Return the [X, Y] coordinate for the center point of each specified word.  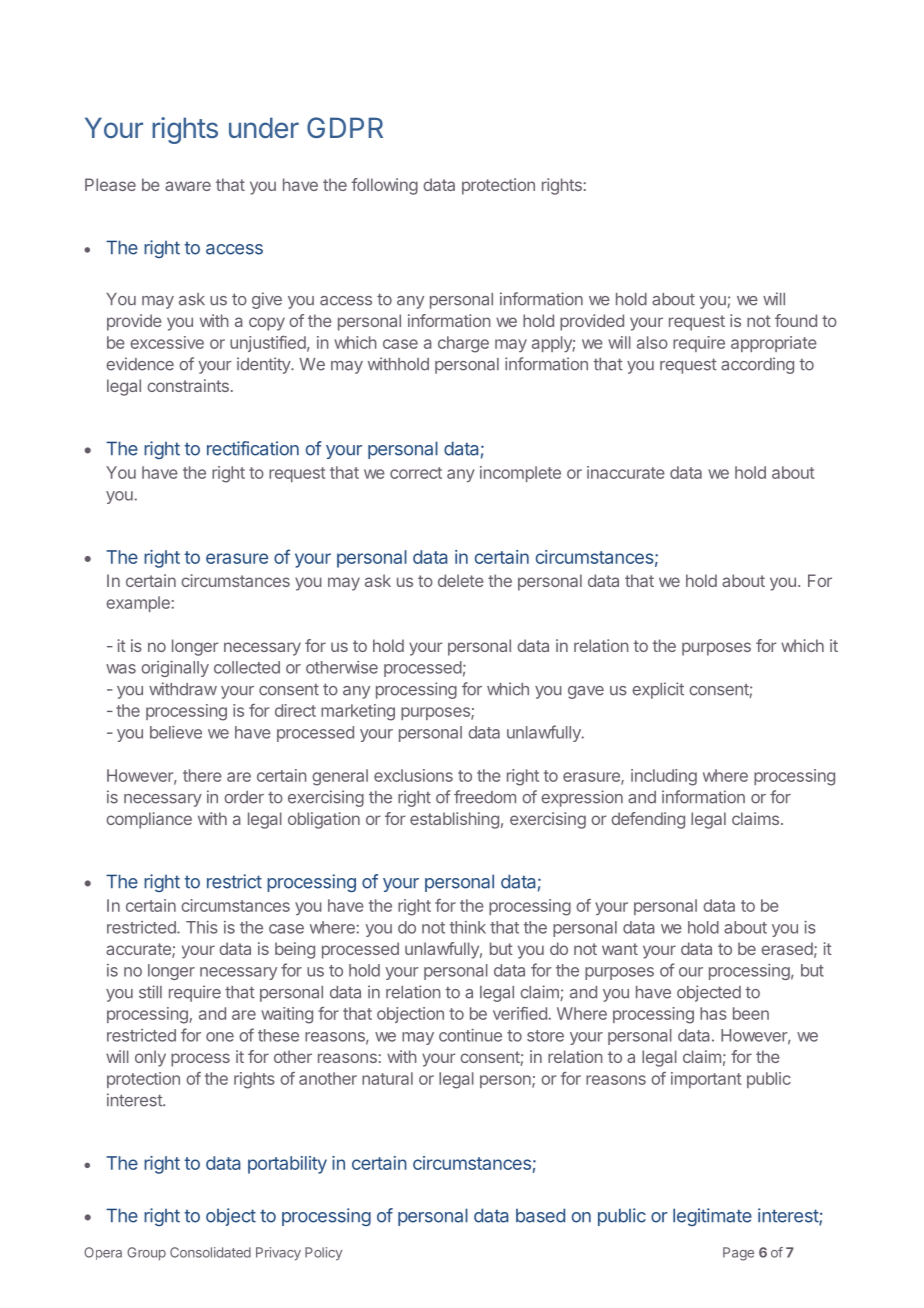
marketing [358, 712]
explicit [658, 690]
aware [188, 186]
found [796, 320]
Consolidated [210, 1252]
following [385, 186]
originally [175, 669]
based [540, 1215]
